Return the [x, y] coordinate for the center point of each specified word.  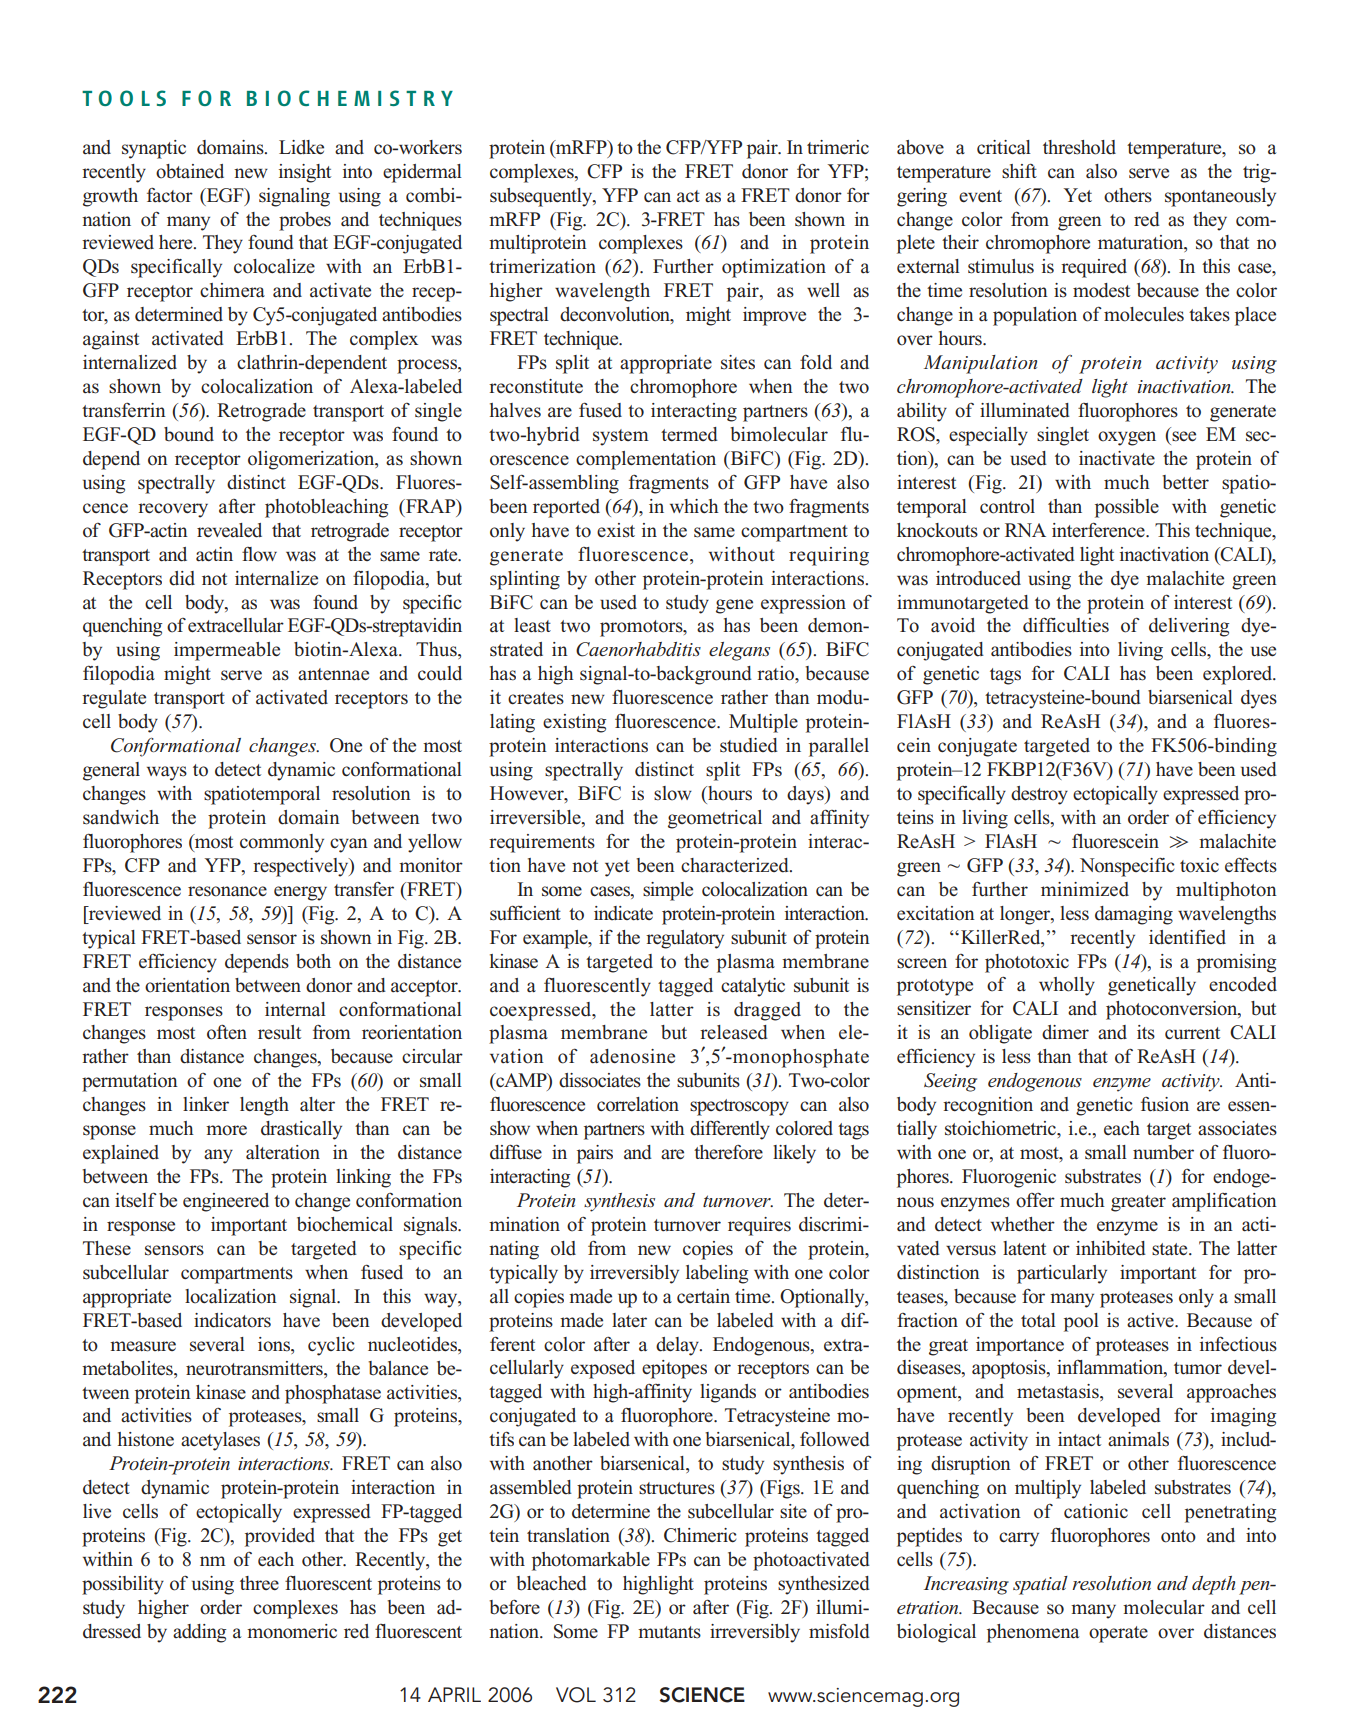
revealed [229, 530]
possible [1127, 508]
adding [199, 1633]
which [694, 506]
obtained [190, 171]
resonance [227, 891]
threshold [1079, 147]
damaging [1134, 915]
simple [668, 891]
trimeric [838, 147]
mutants [669, 1632]
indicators [232, 1320]
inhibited [1111, 1248]
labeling [717, 1274]
